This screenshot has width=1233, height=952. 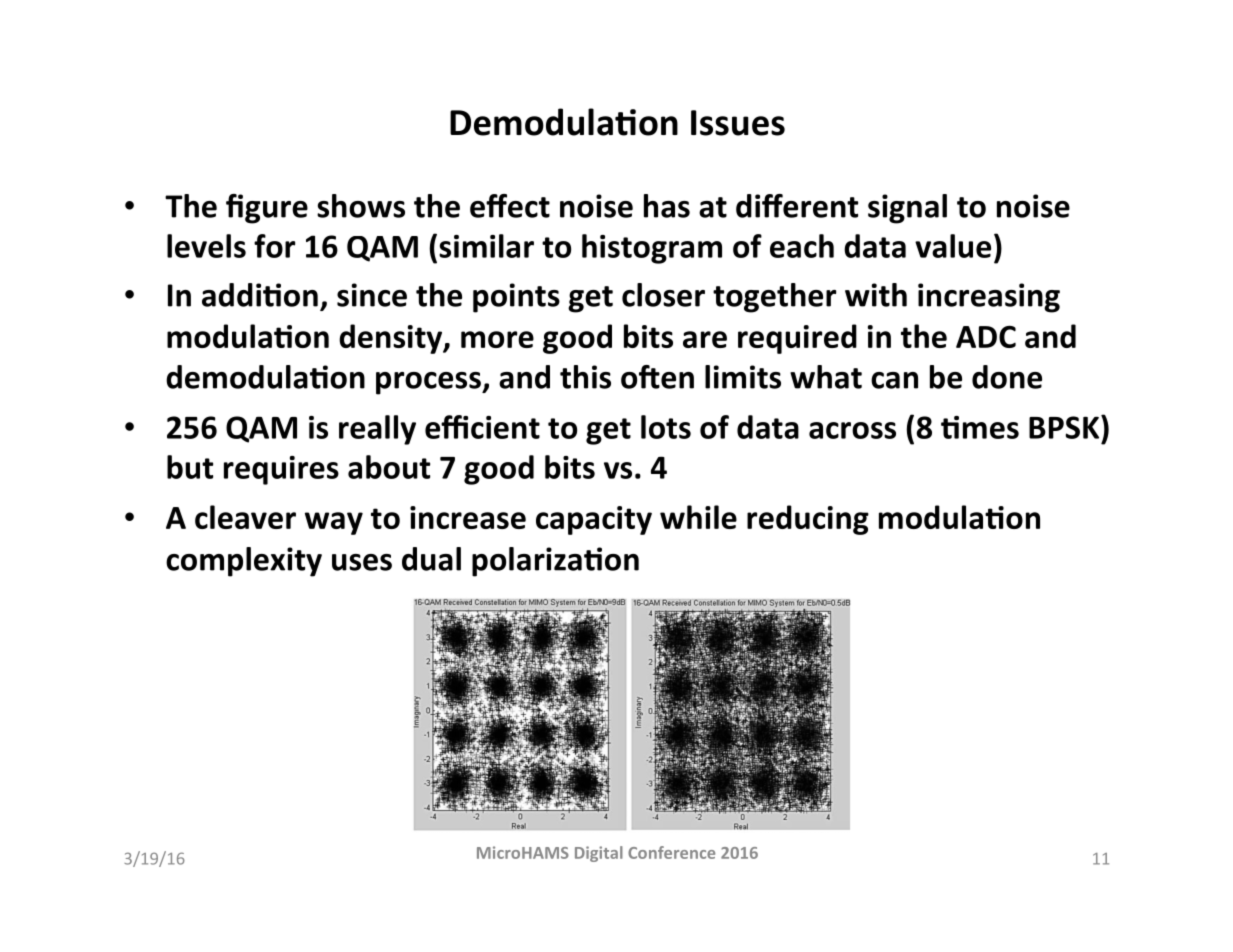 I want to click on since, so click(x=372, y=295).
